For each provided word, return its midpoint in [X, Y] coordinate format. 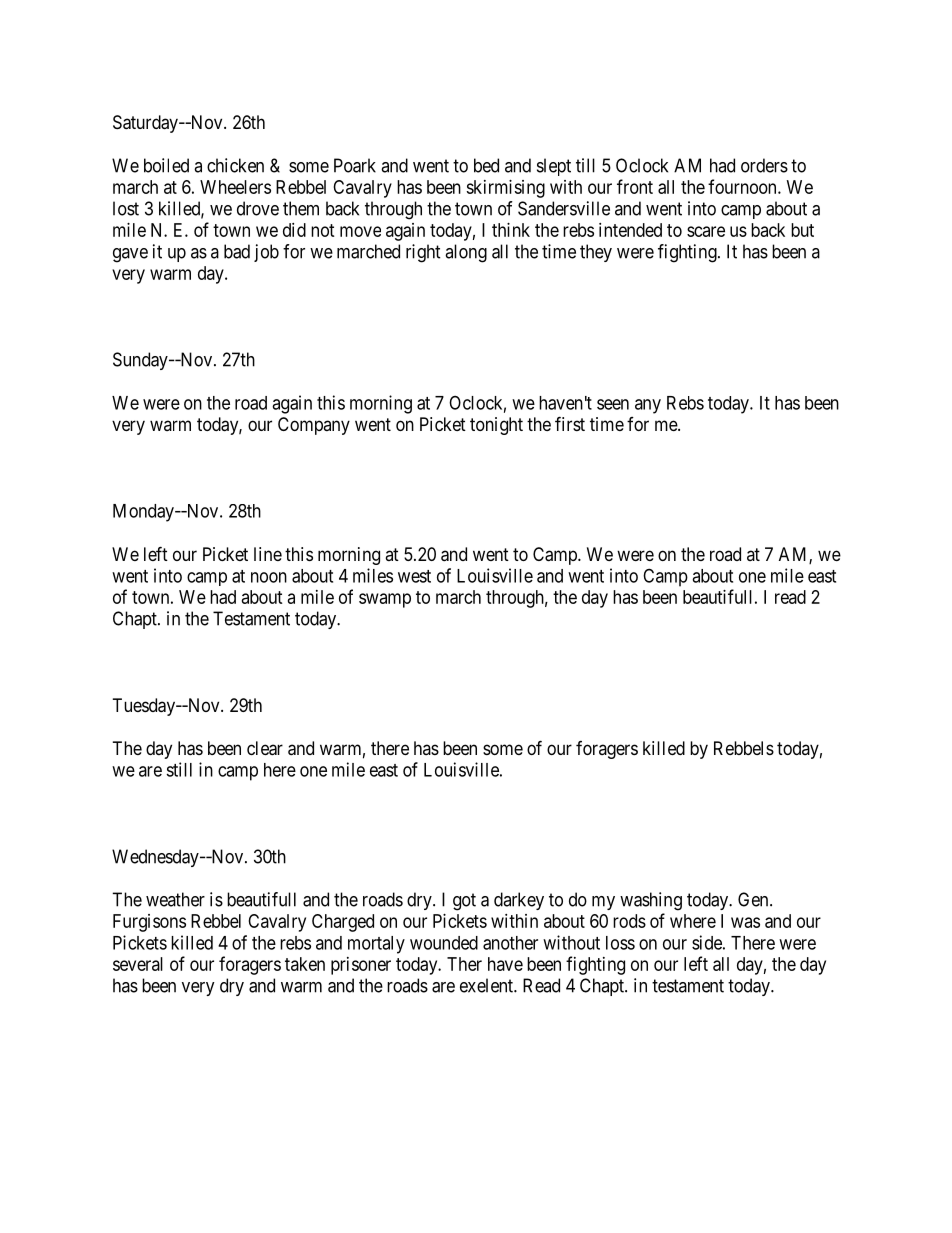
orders [764, 165]
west [414, 576]
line [268, 554]
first [570, 423]
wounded [444, 943]
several [138, 964]
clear [265, 748]
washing [651, 901]
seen [613, 404]
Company [314, 426]
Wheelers [235, 187]
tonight [496, 426]
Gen [754, 899]
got [464, 902]
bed [486, 165]
